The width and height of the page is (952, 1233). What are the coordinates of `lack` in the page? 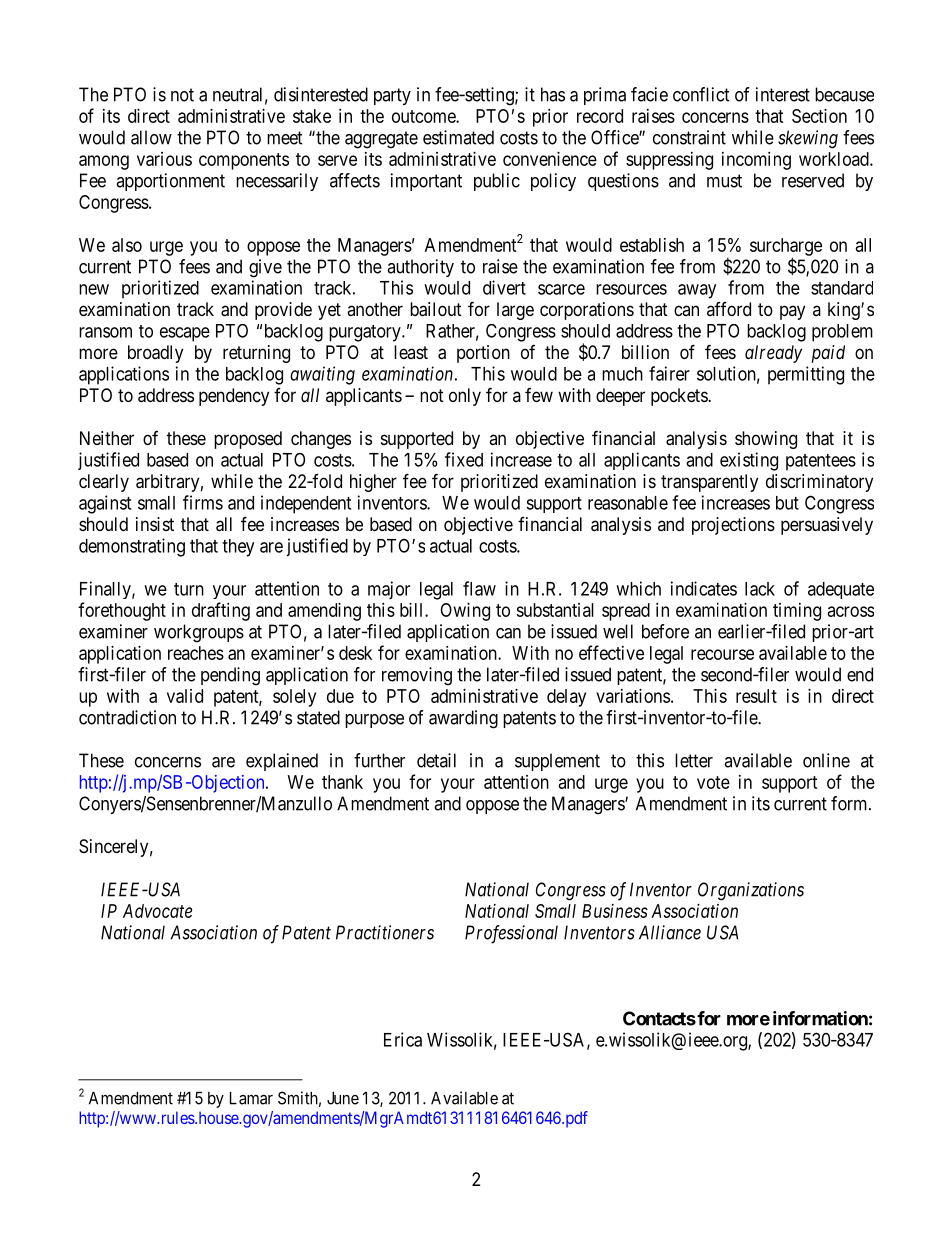 It's located at (760, 589).
